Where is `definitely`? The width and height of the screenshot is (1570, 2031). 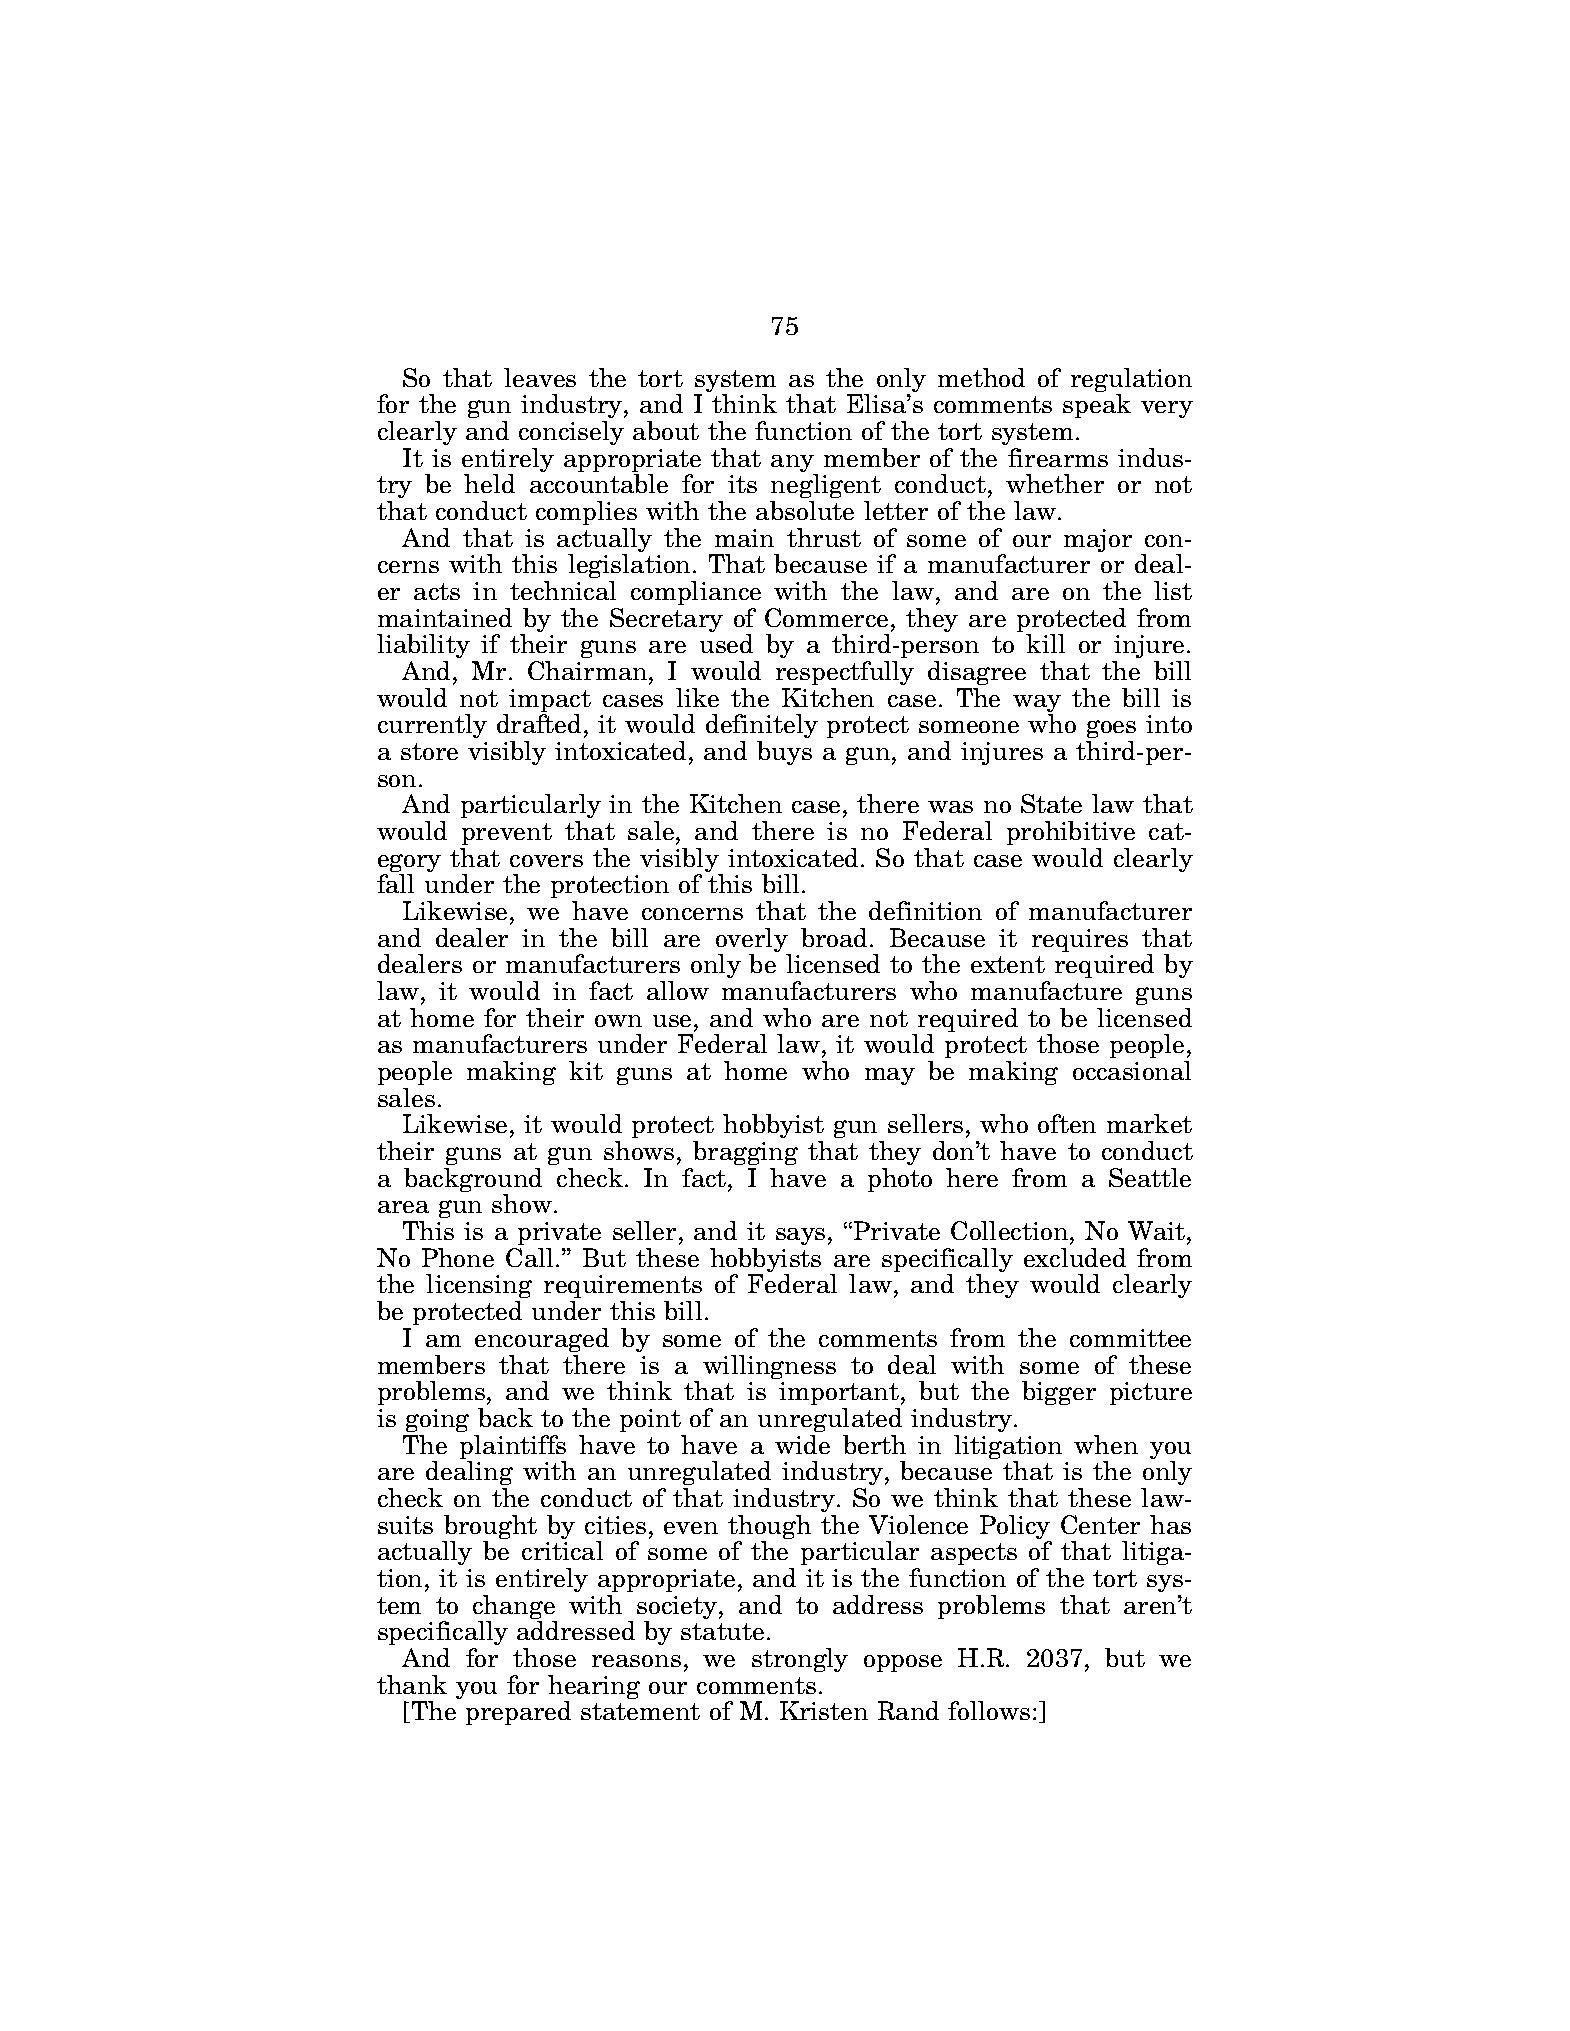
definitely is located at coordinates (762, 728).
